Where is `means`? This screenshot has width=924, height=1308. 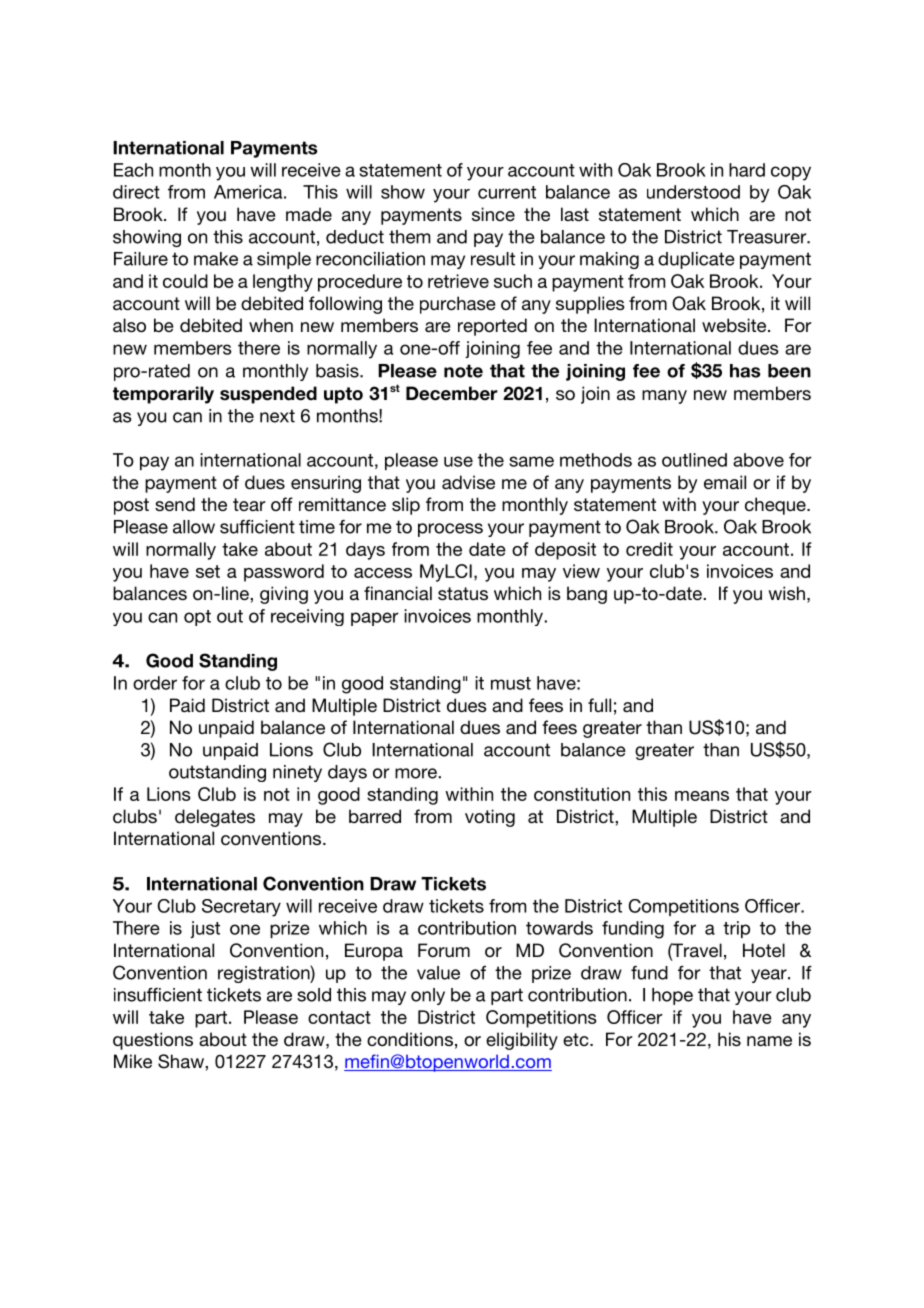
means is located at coordinates (702, 796).
